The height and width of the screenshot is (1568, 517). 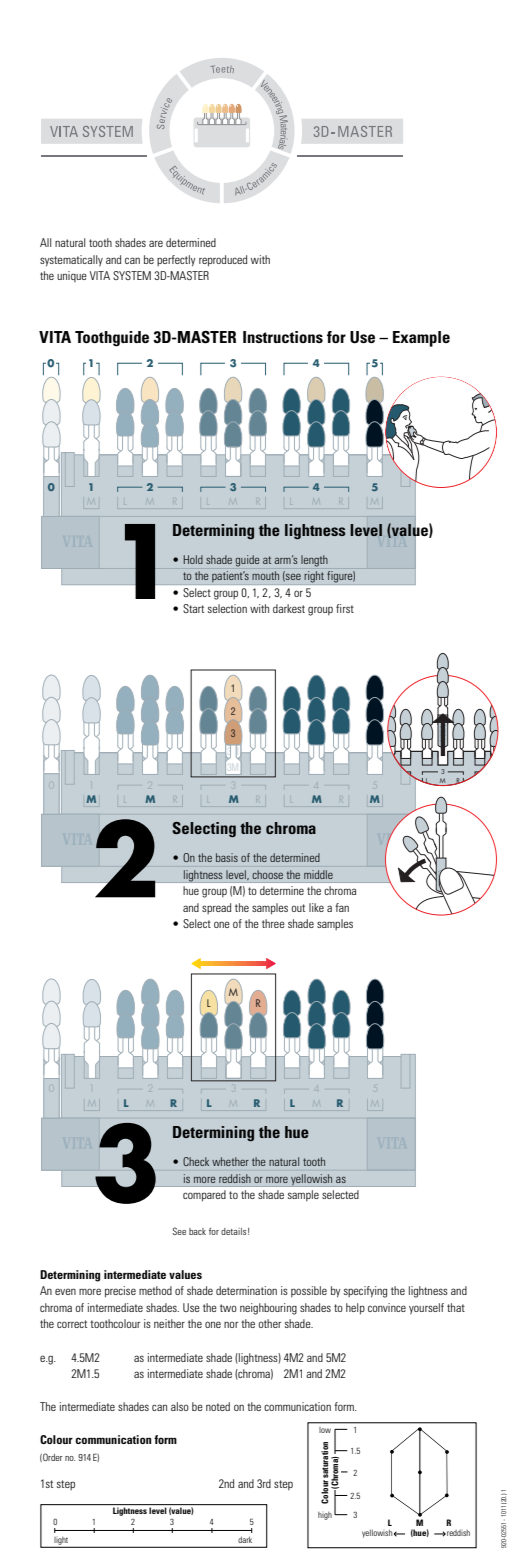 I want to click on Check, so click(x=196, y=1161).
